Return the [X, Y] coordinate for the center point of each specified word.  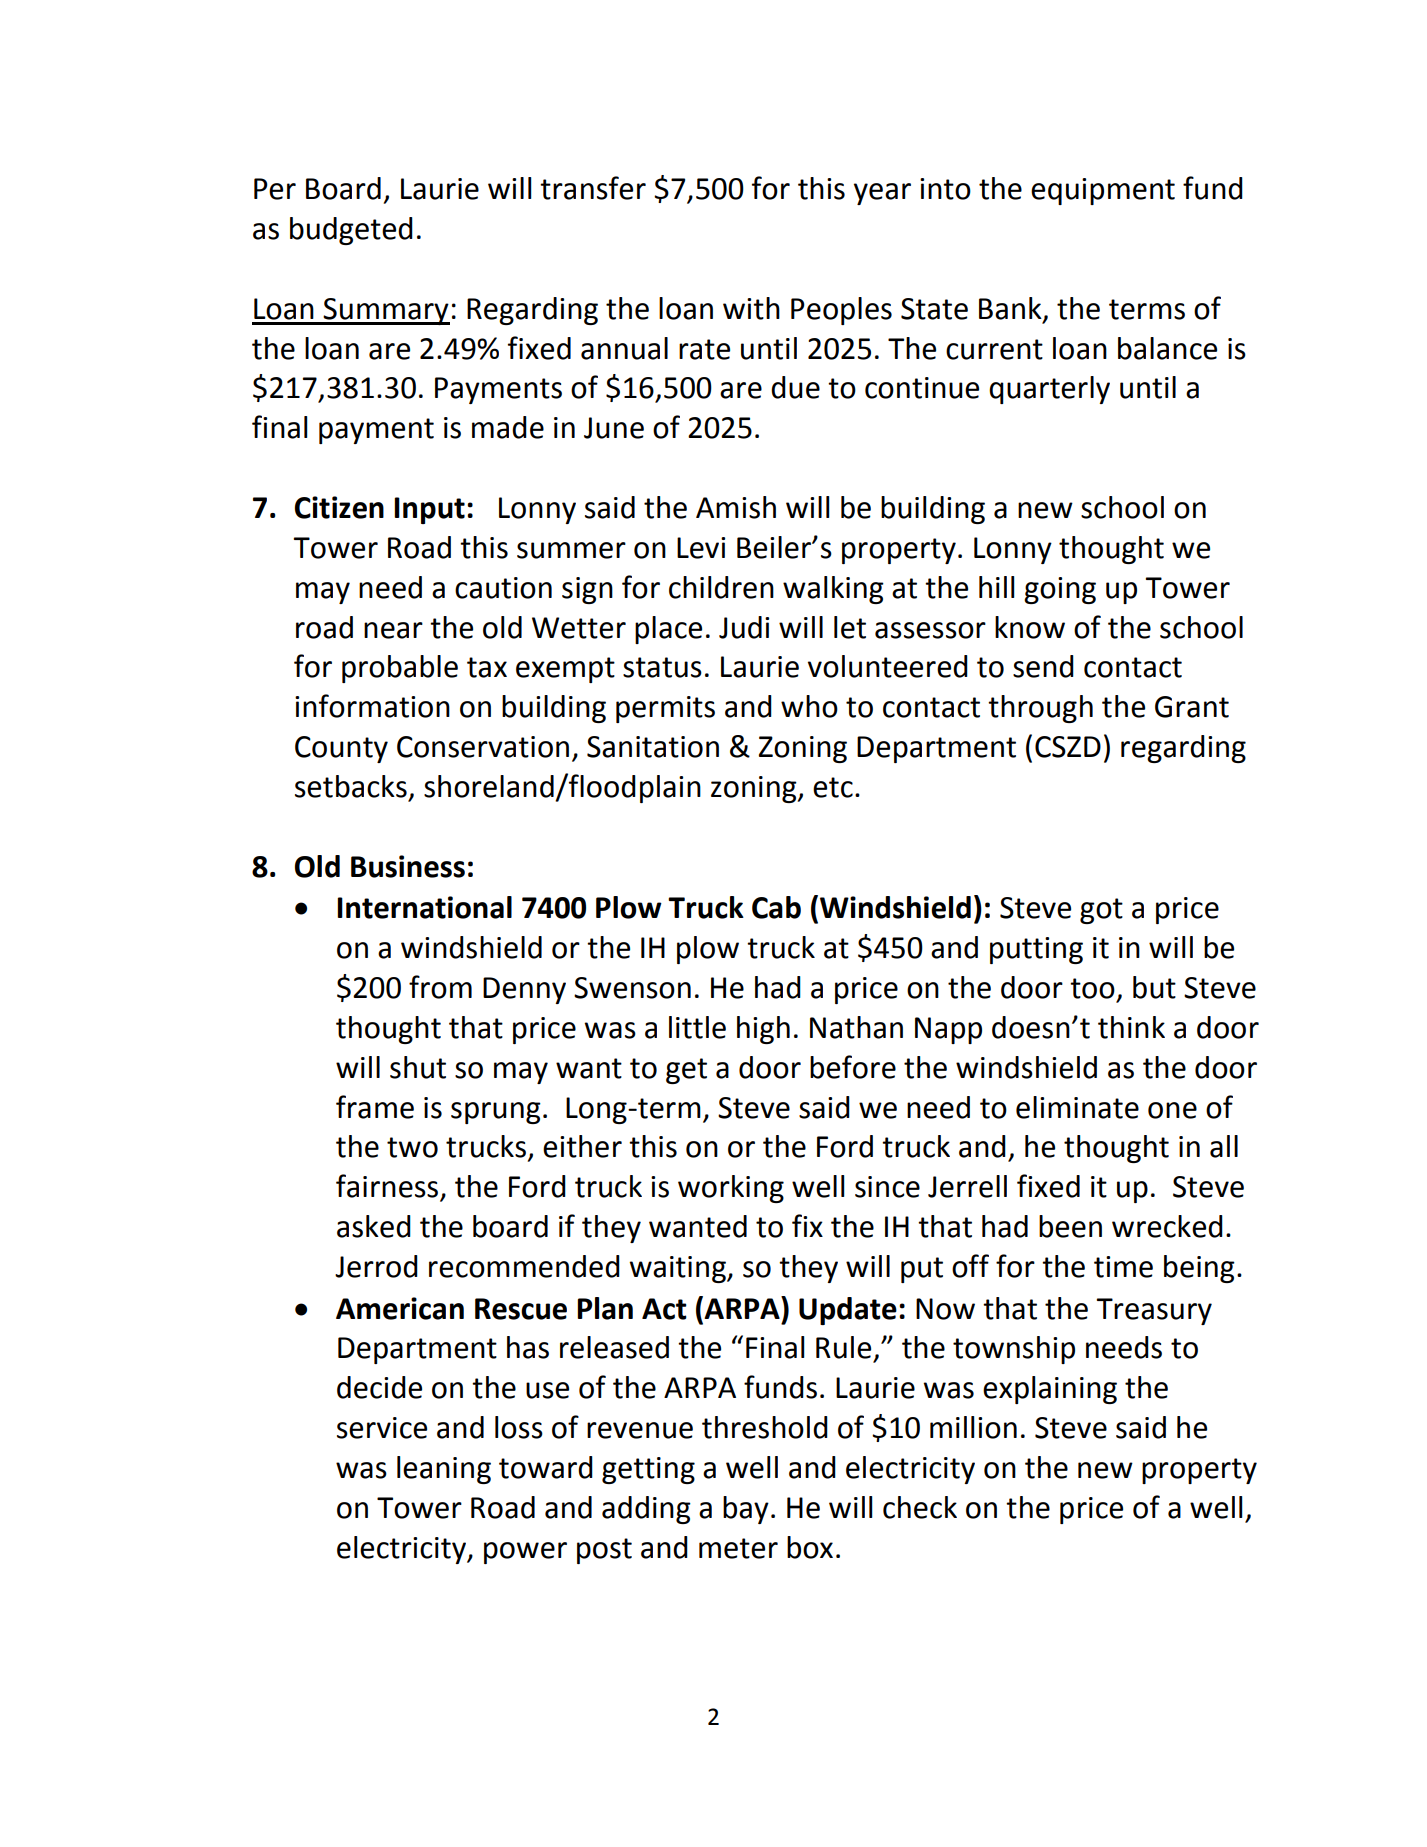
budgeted [351, 231]
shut [418, 1067]
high [763, 1030]
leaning [444, 1470]
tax [487, 667]
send [1043, 666]
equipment [1103, 191]
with [751, 308]
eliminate [1077, 1107]
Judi [744, 627]
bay [746, 1510]
